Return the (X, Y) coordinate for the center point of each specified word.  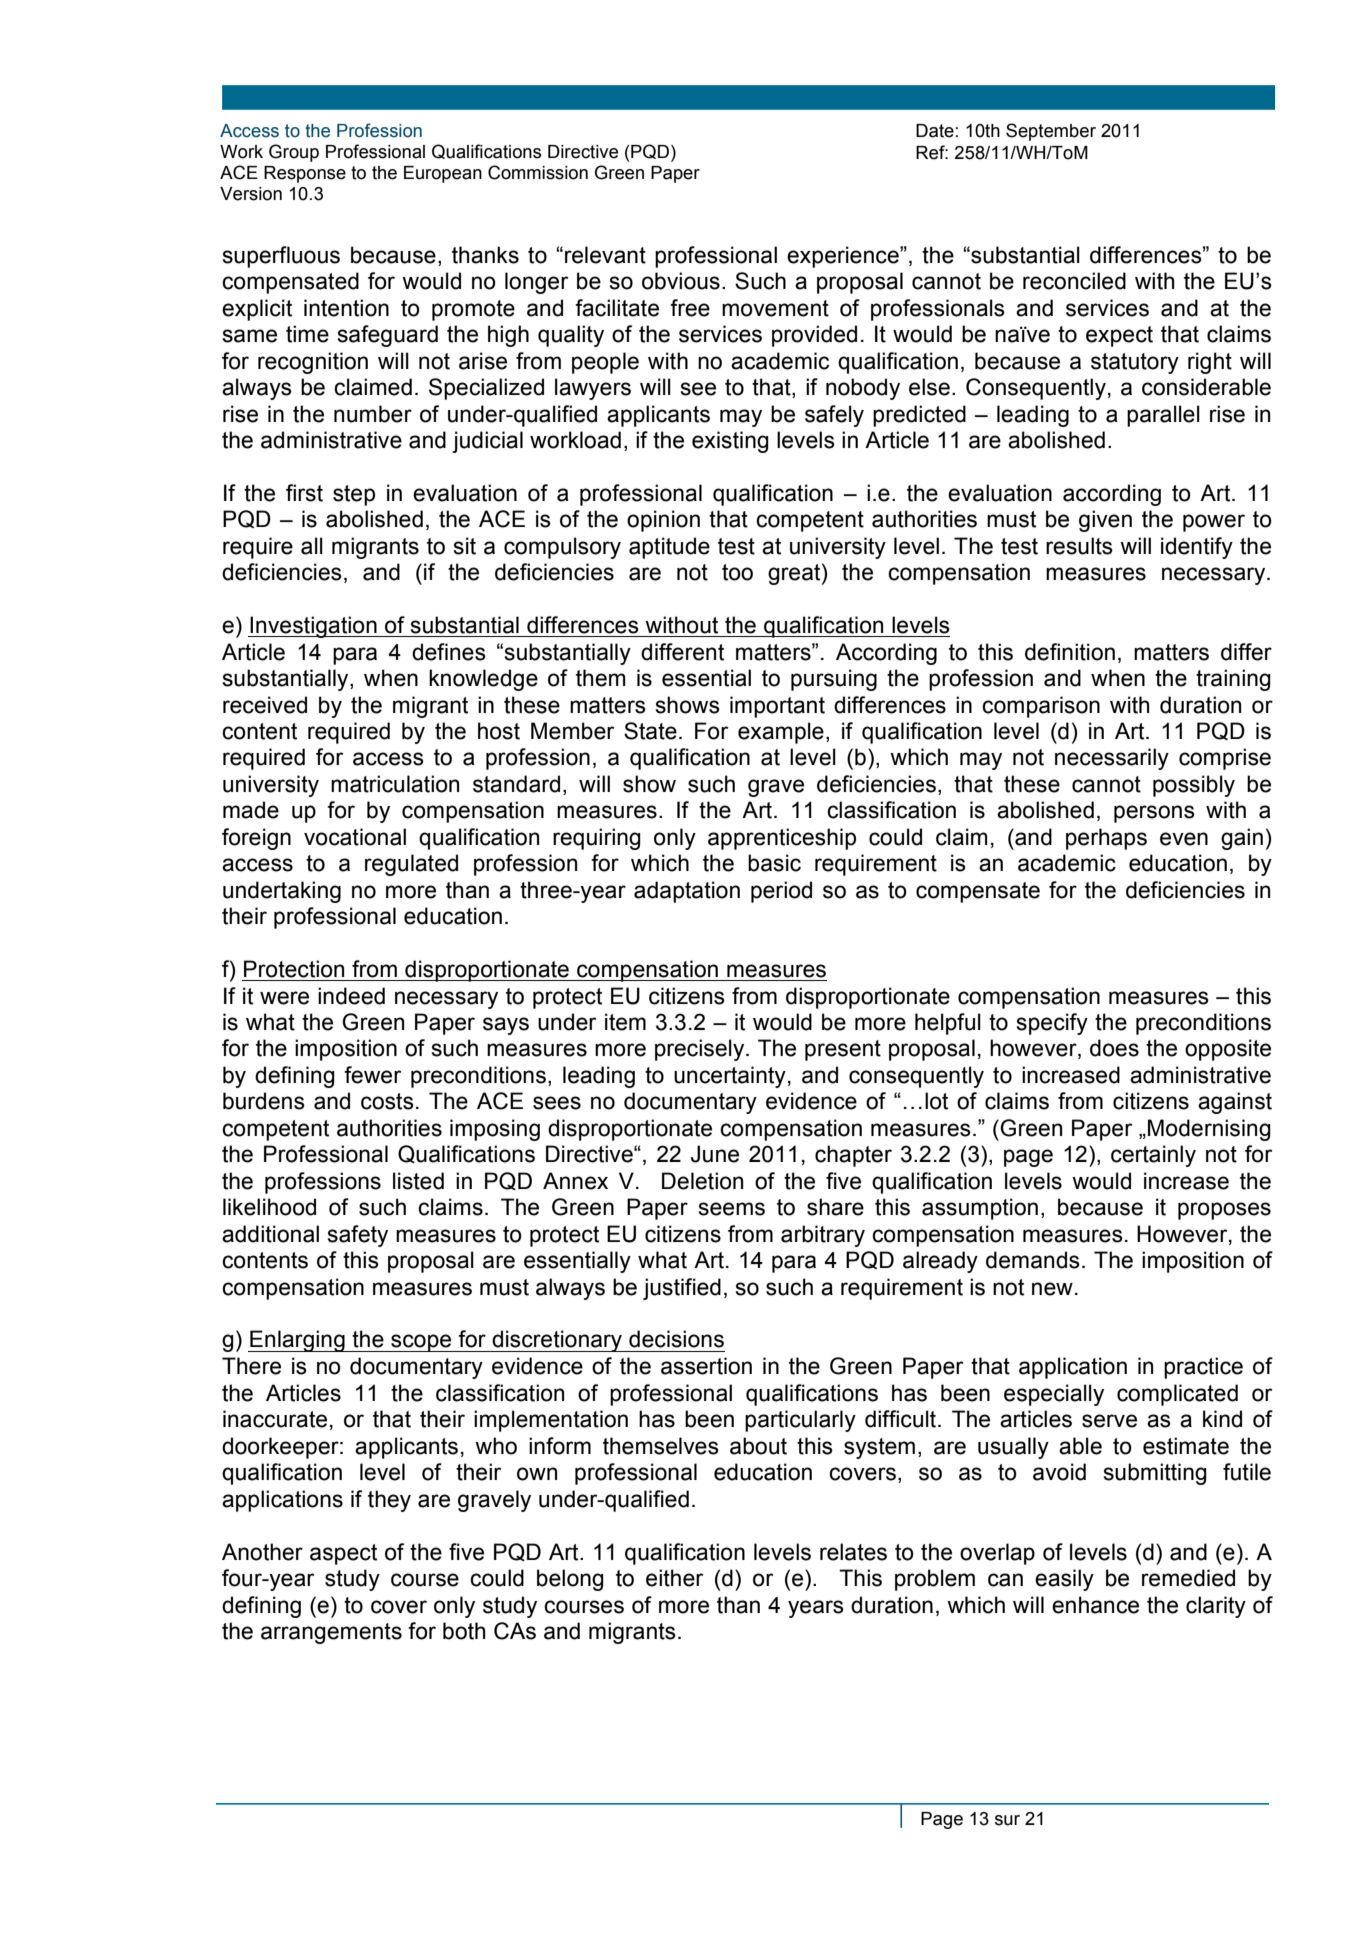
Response (305, 174)
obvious (681, 281)
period (781, 892)
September (1051, 132)
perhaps (1106, 839)
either (674, 1578)
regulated (411, 865)
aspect (343, 1554)
